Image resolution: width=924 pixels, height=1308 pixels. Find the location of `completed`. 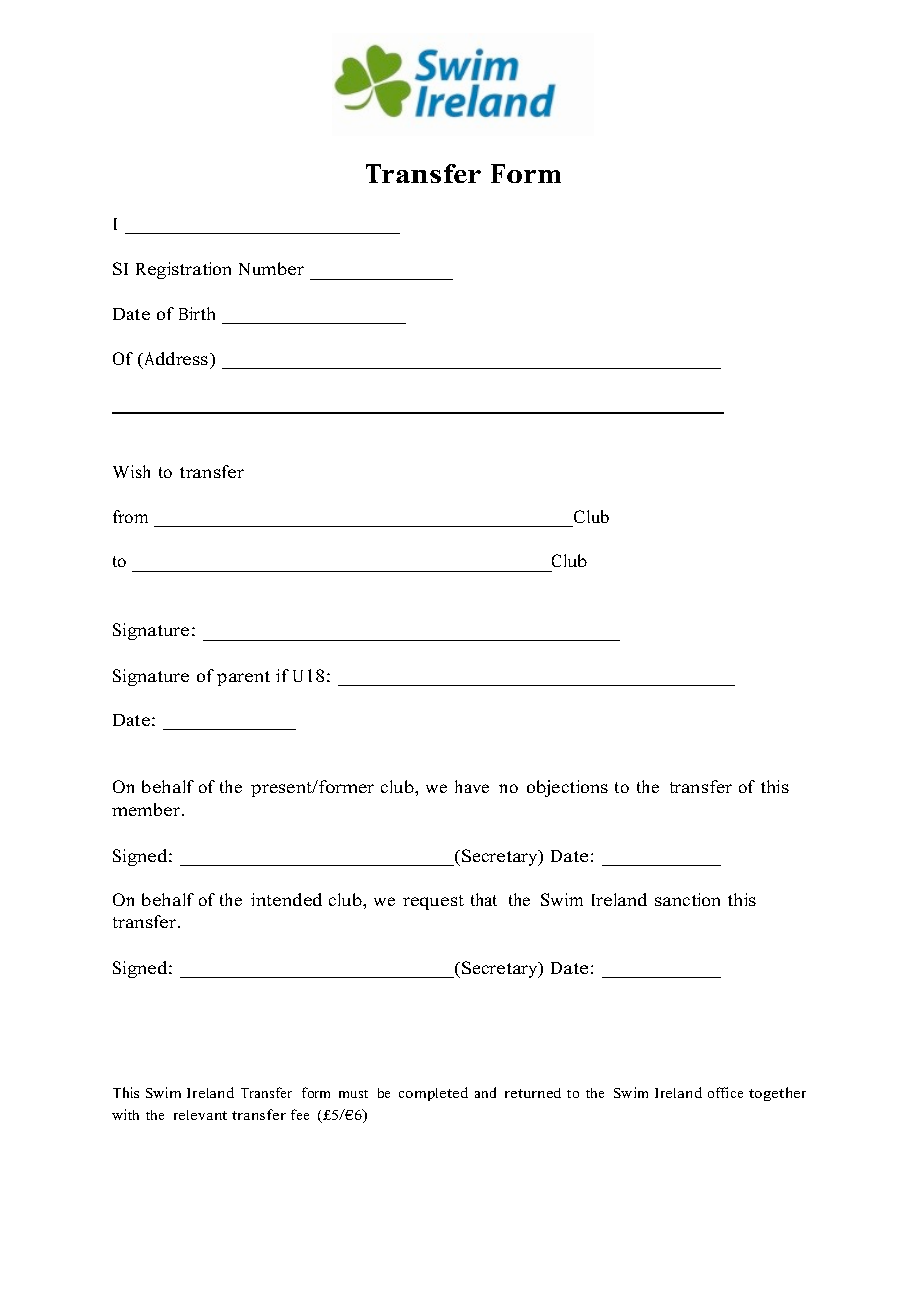

completed is located at coordinates (433, 1094).
